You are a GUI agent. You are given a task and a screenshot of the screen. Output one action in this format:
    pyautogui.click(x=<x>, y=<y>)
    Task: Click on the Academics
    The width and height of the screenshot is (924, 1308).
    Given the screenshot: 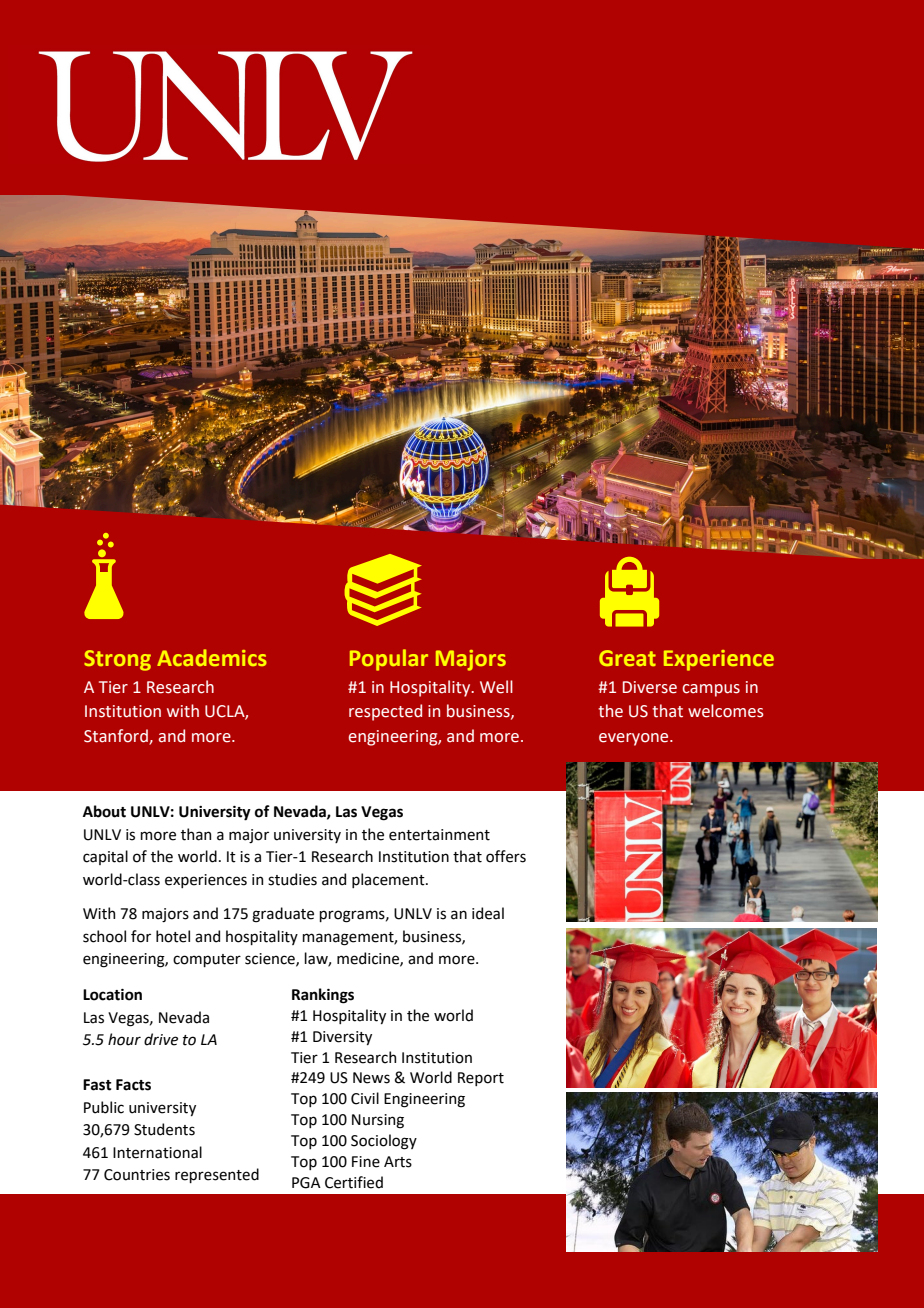 What is the action you would take?
    pyautogui.click(x=212, y=657)
